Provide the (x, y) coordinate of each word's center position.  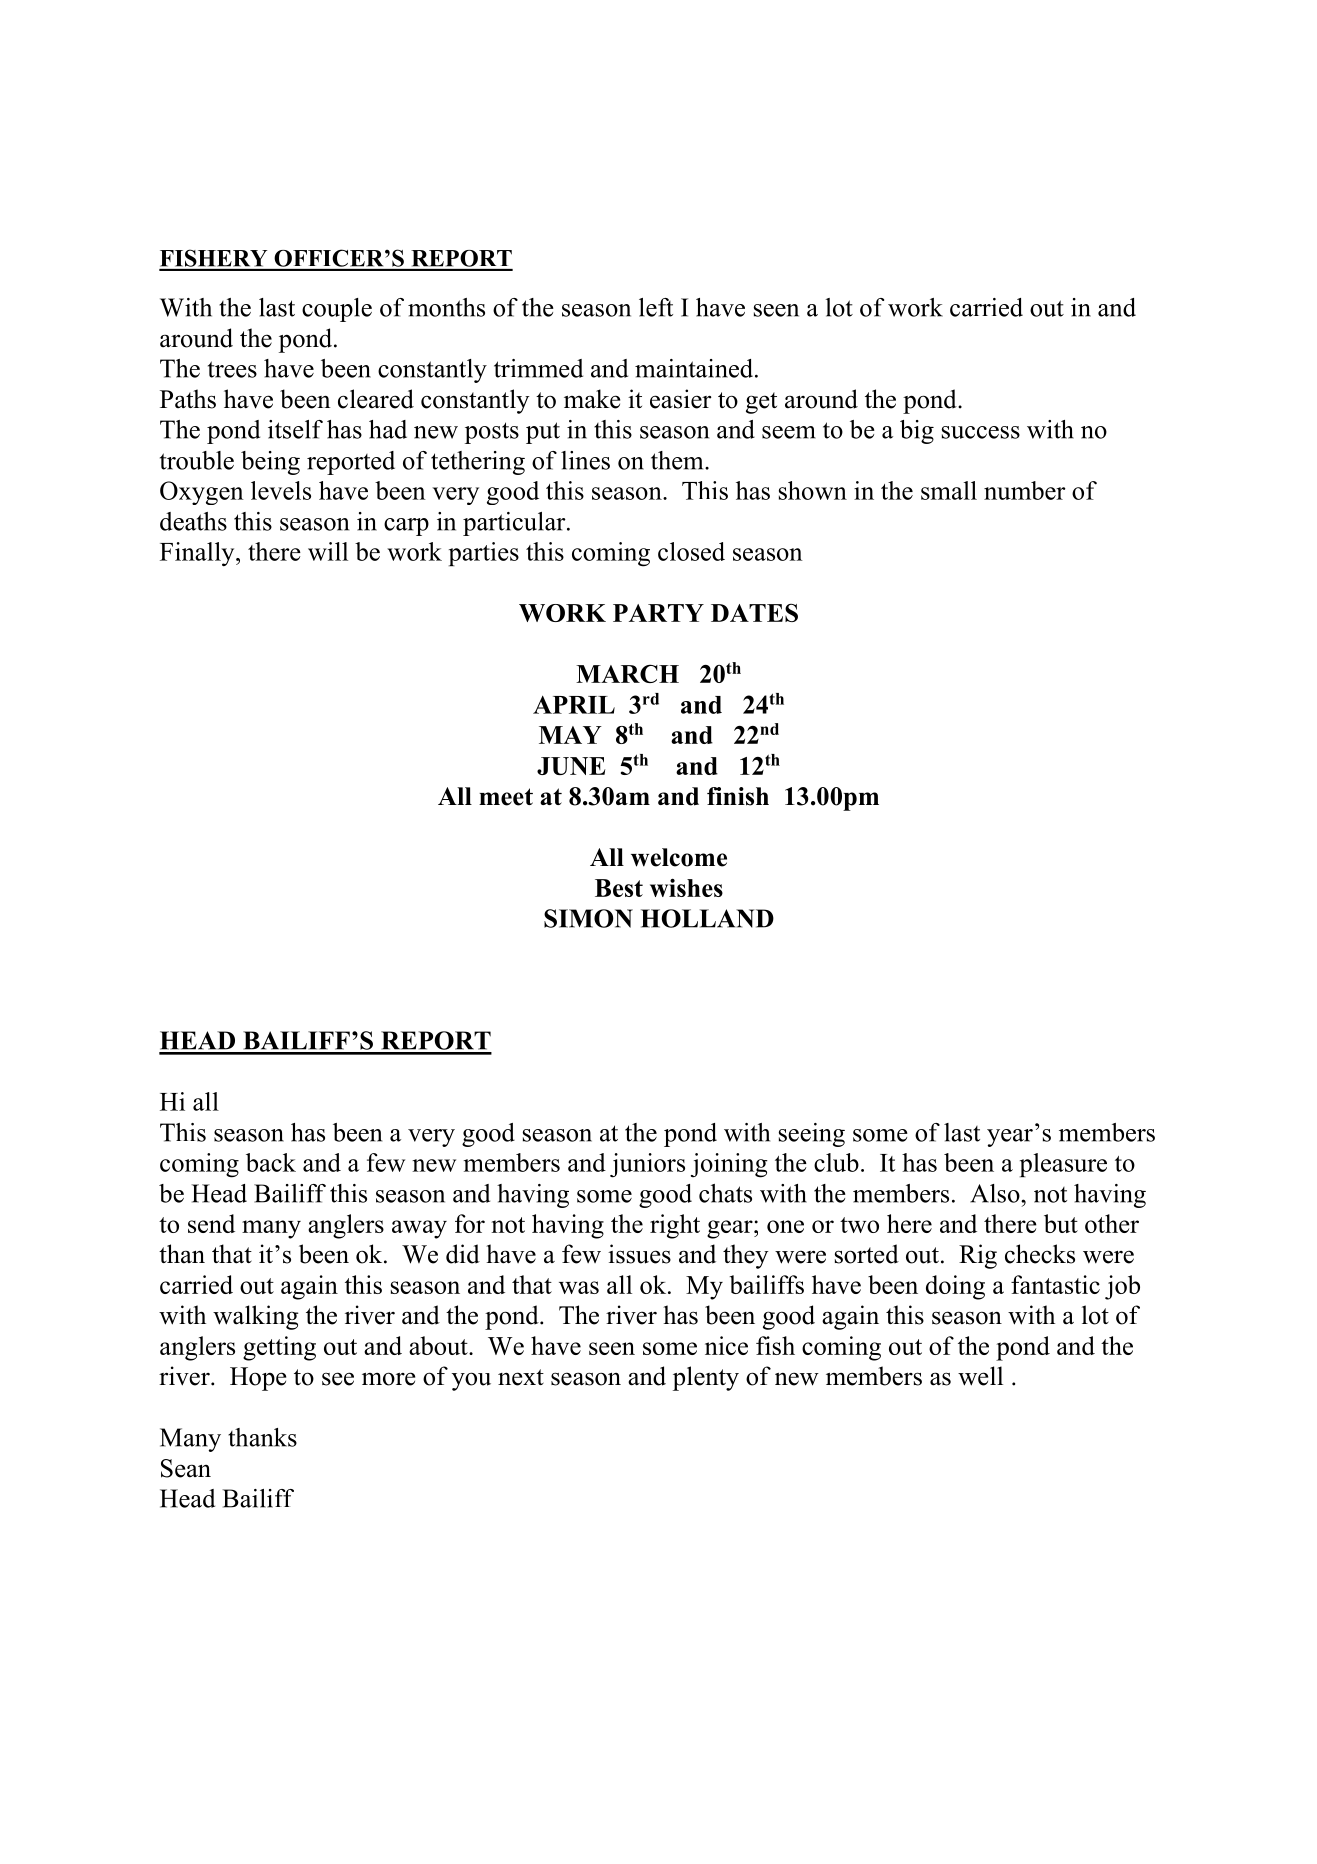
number (1025, 490)
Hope (258, 1379)
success (981, 432)
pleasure (1063, 1165)
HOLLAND (707, 918)
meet (506, 797)
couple (337, 310)
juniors (647, 1165)
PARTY (658, 613)
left (656, 307)
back (271, 1162)
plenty (706, 1378)
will (328, 551)
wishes (686, 887)
